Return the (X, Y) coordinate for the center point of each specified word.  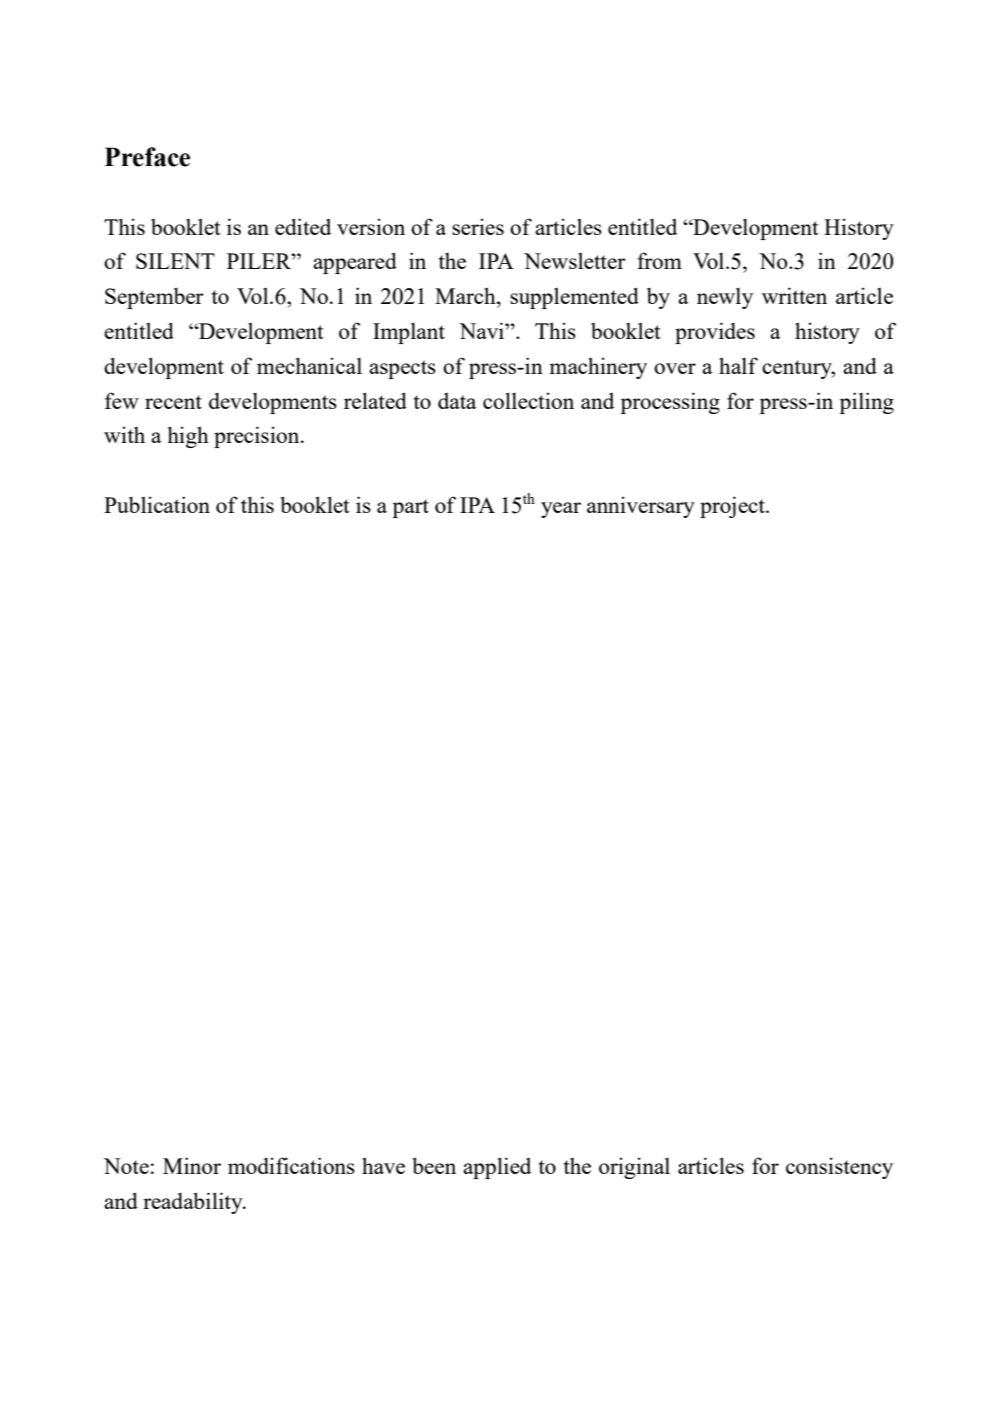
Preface (147, 157)
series (478, 227)
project (733, 507)
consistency (839, 1168)
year (561, 510)
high (188, 437)
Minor (192, 1165)
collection (528, 400)
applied (497, 1168)
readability (194, 1203)
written (794, 295)
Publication (157, 504)
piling (867, 403)
